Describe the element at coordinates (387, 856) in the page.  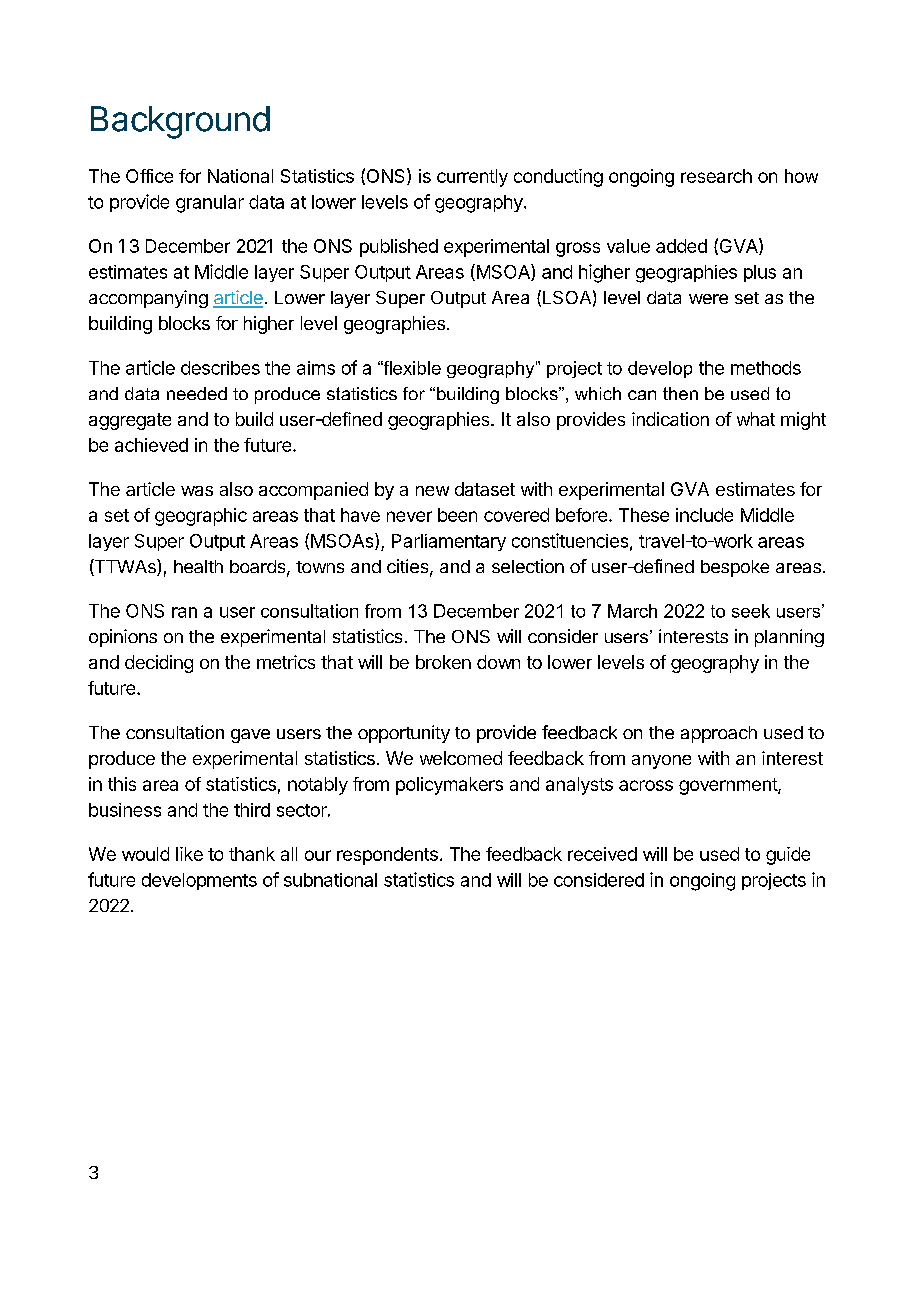
I see `respondents` at that location.
